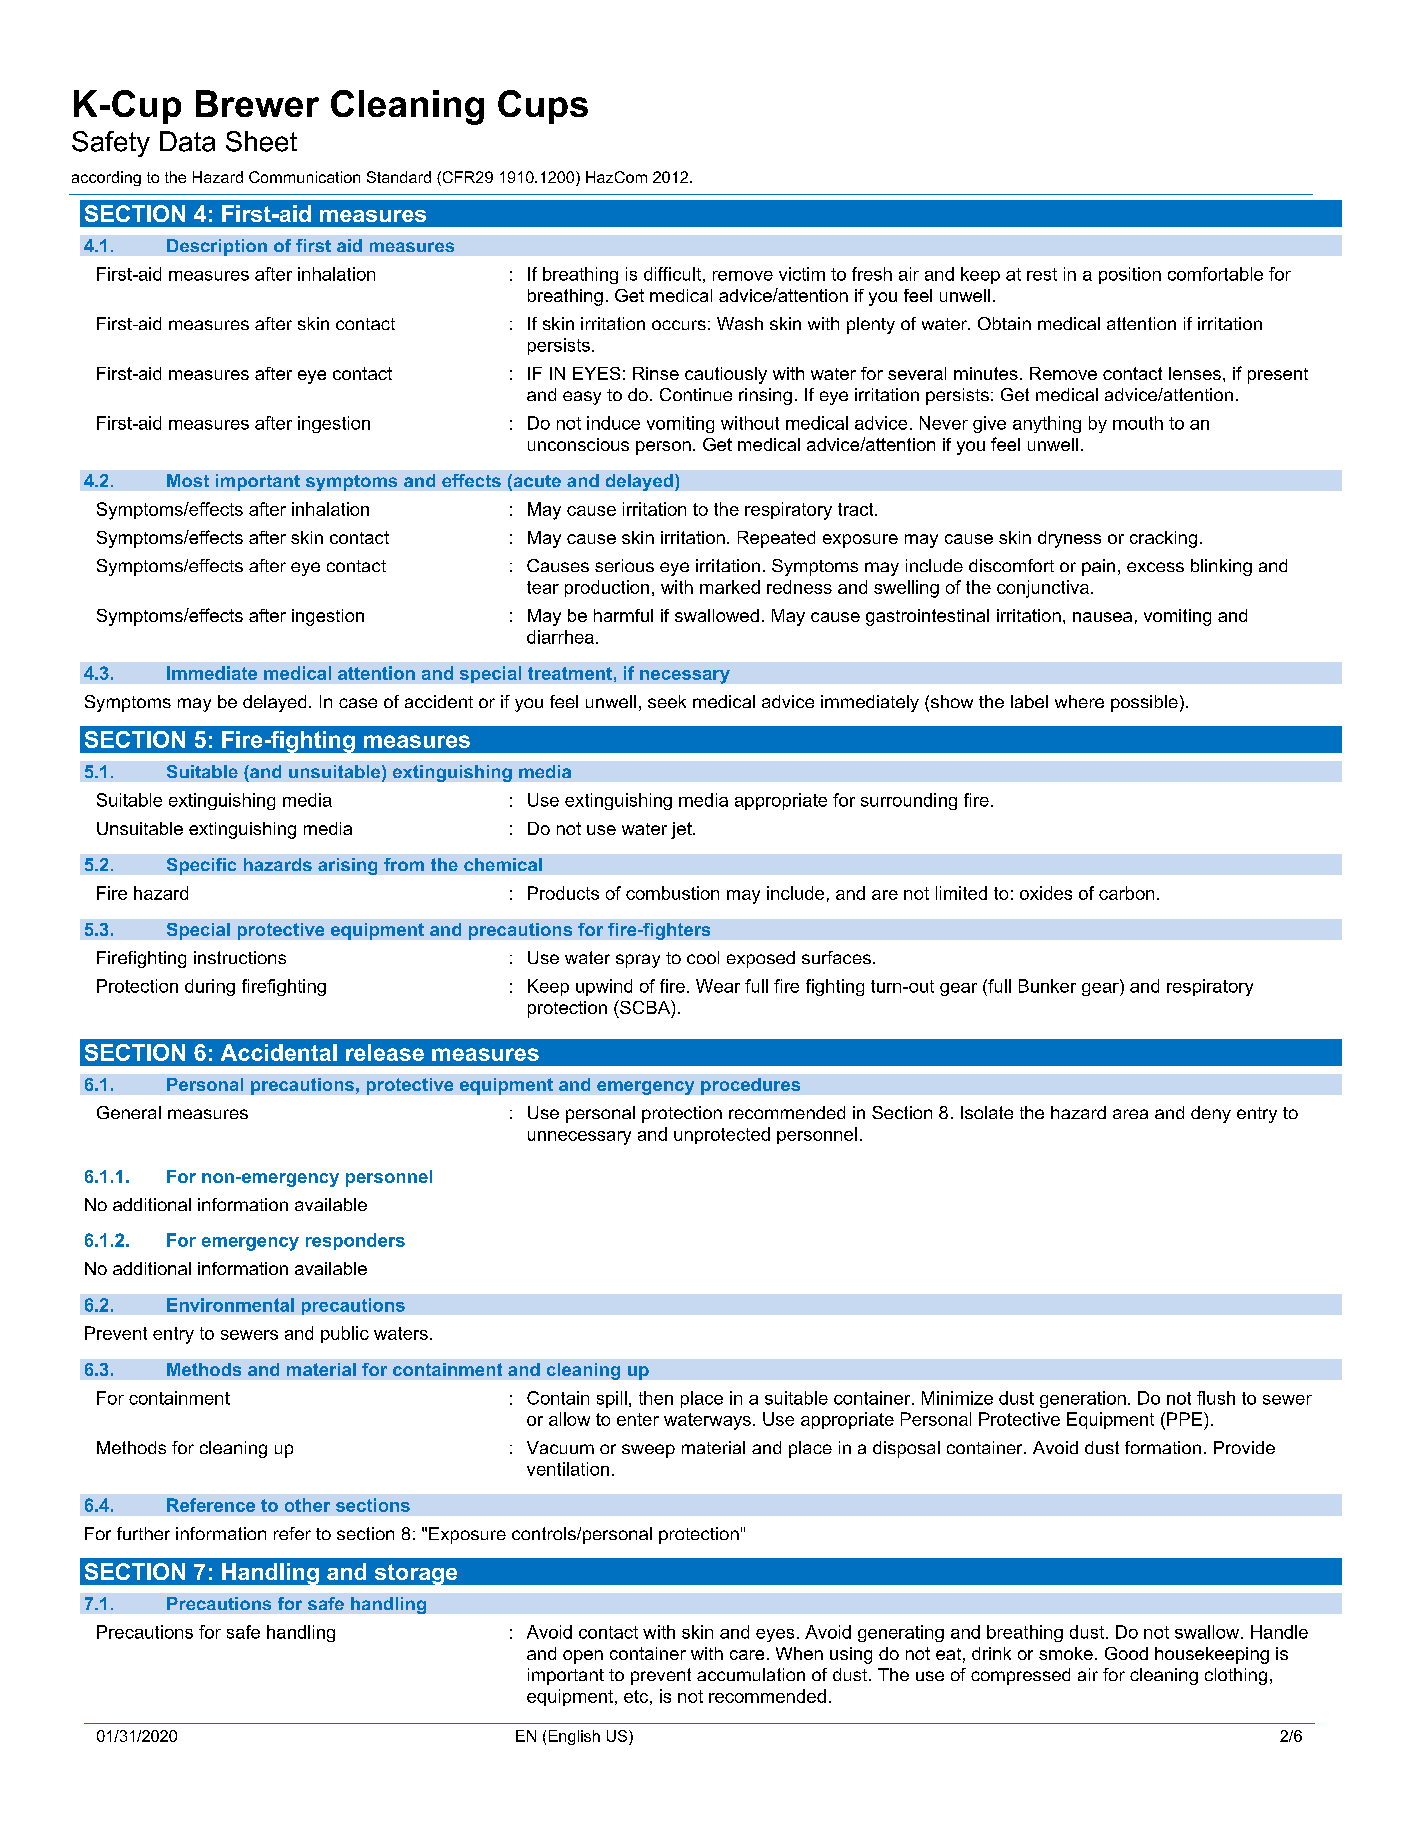 The height and width of the image is (1840, 1422). I want to click on Sheet, so click(261, 141).
